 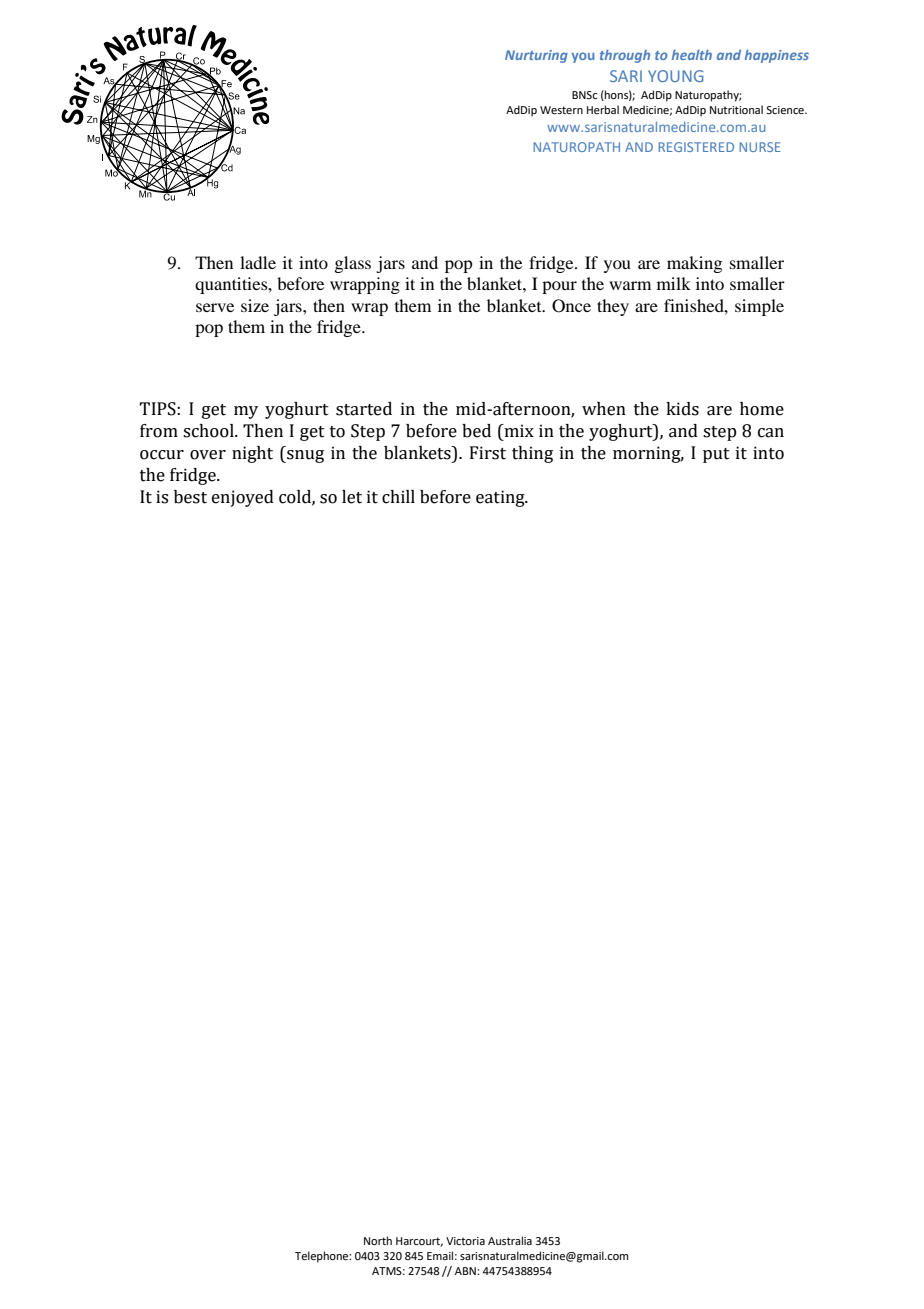 I want to click on North, so click(x=378, y=1240).
